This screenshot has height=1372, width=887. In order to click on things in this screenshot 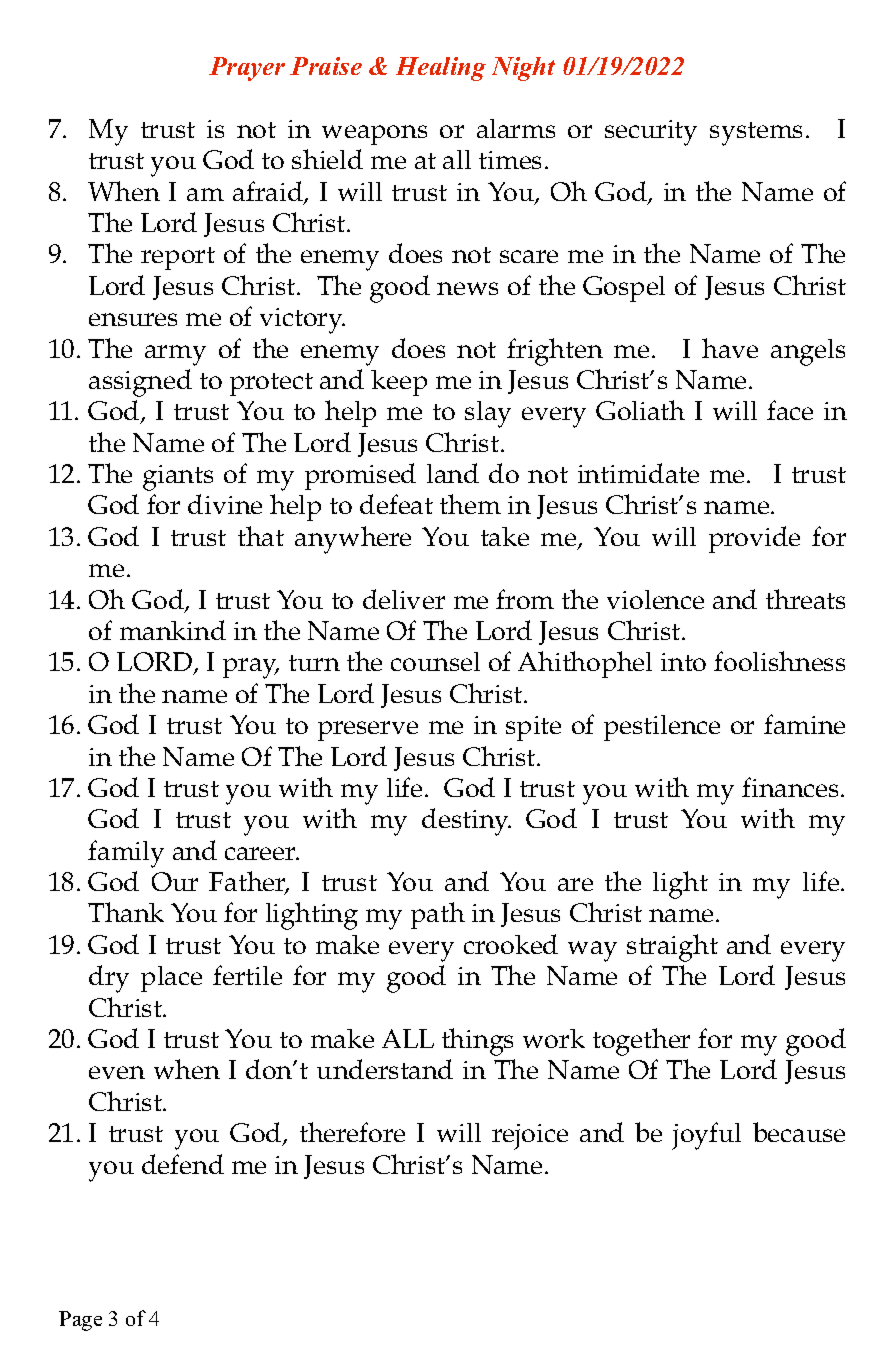, I will do `click(477, 1042)`.
